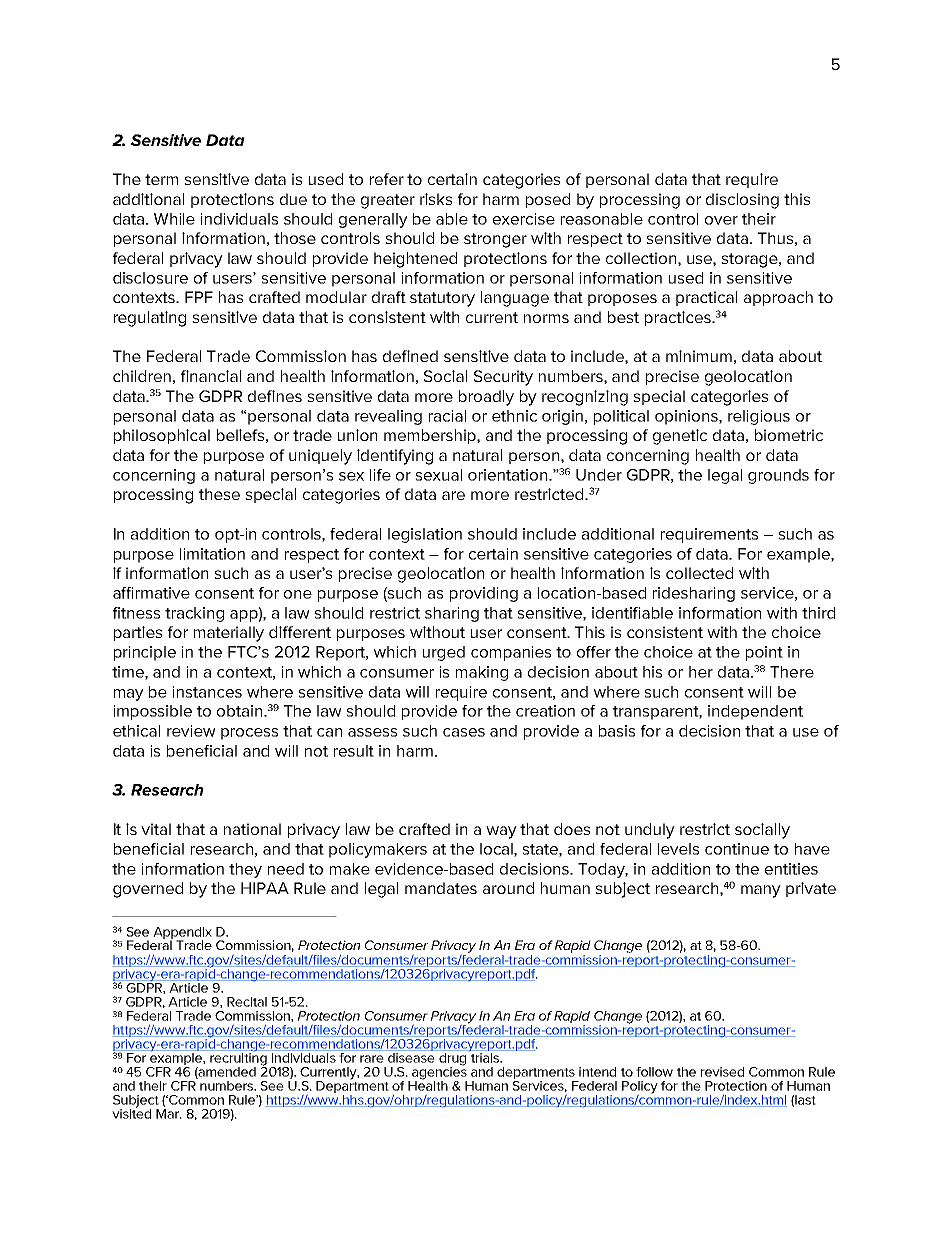 This page has width=952, height=1233. Describe the element at coordinates (737, 849) in the page. I see `continue` at that location.
